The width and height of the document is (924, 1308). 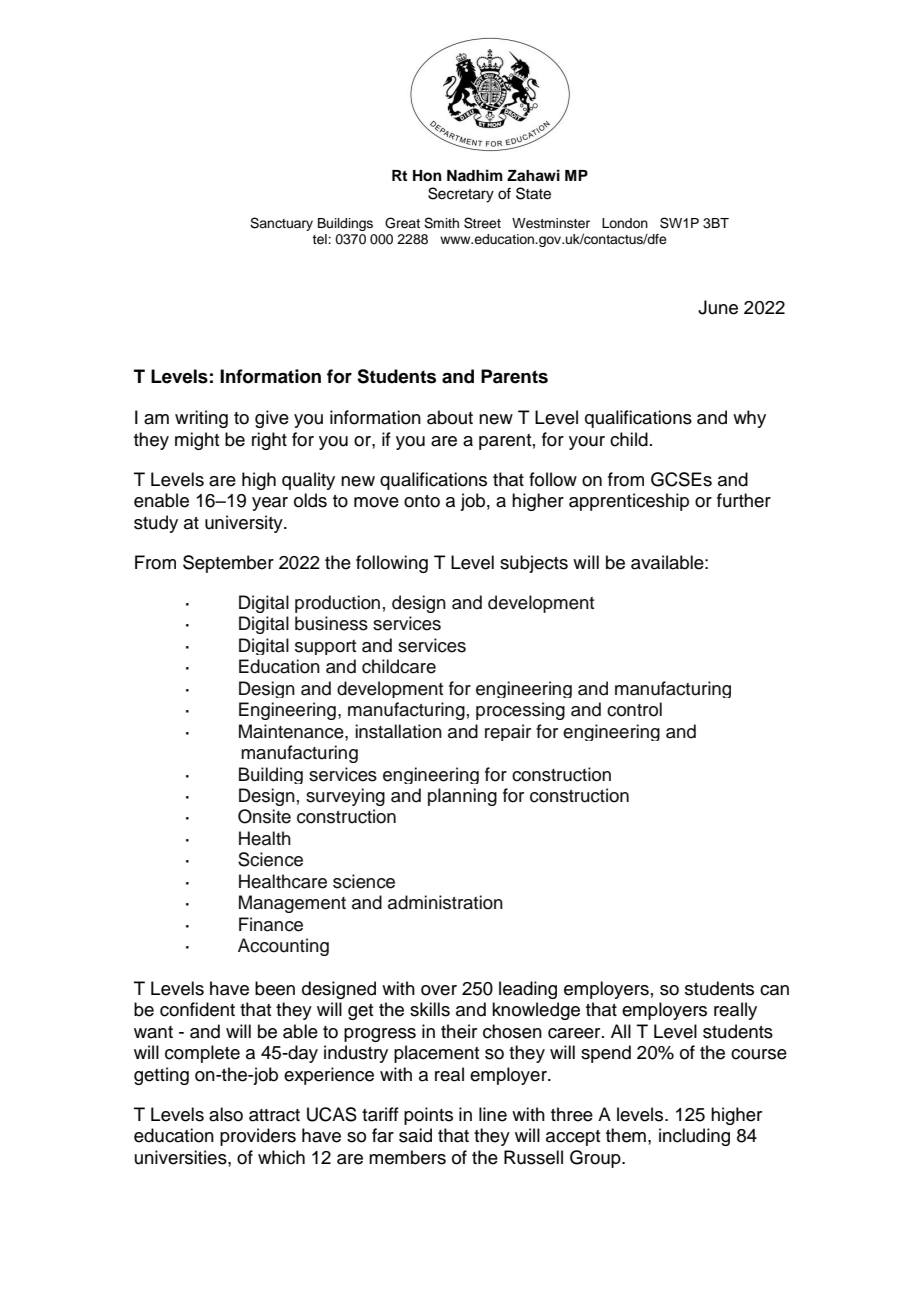 I want to click on Sanctuary, so click(x=281, y=224).
